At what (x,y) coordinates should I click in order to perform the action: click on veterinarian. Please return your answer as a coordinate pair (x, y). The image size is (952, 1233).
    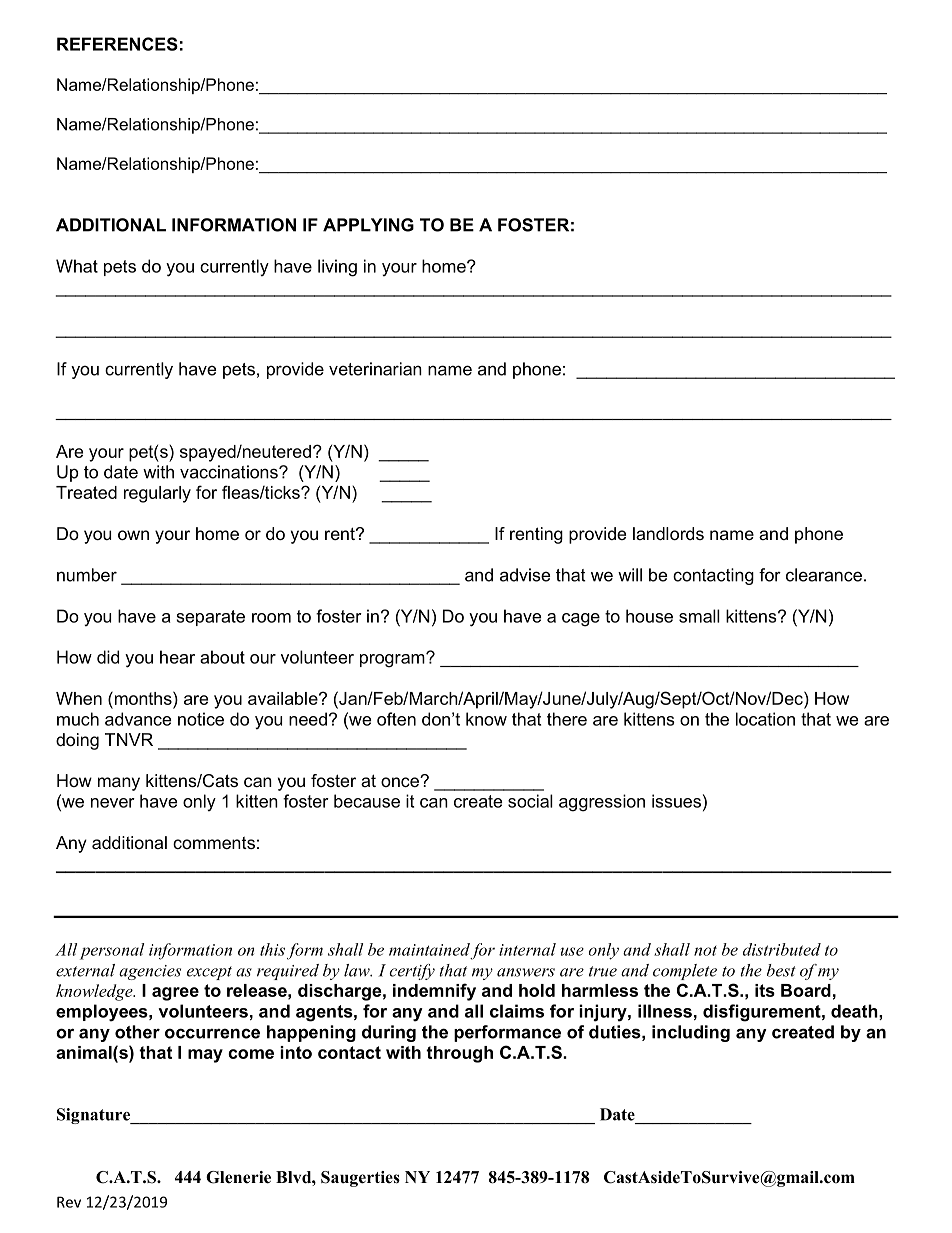
    Looking at the image, I should click on (375, 369).
